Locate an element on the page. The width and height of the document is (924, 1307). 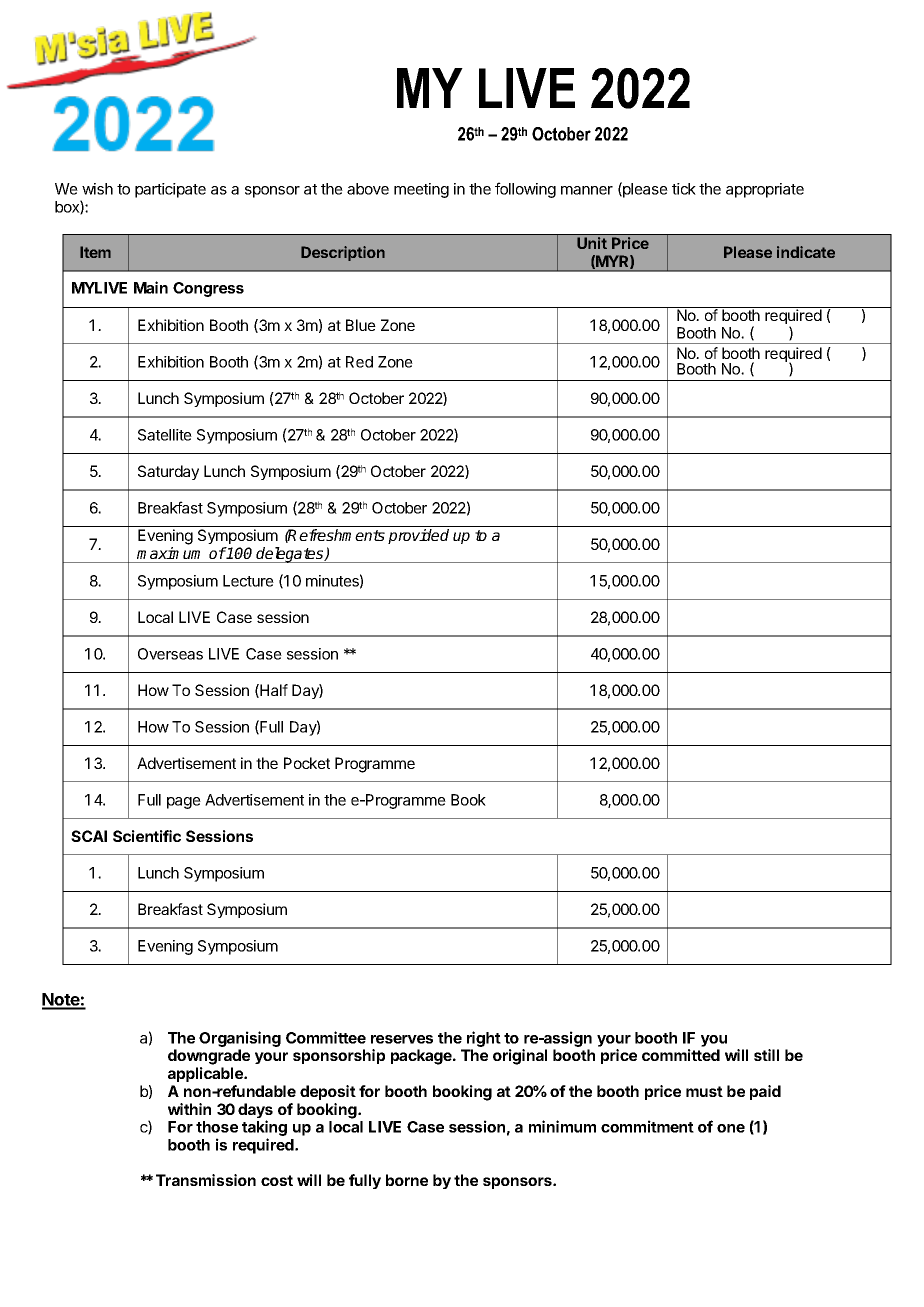
Unit is located at coordinates (592, 243).
